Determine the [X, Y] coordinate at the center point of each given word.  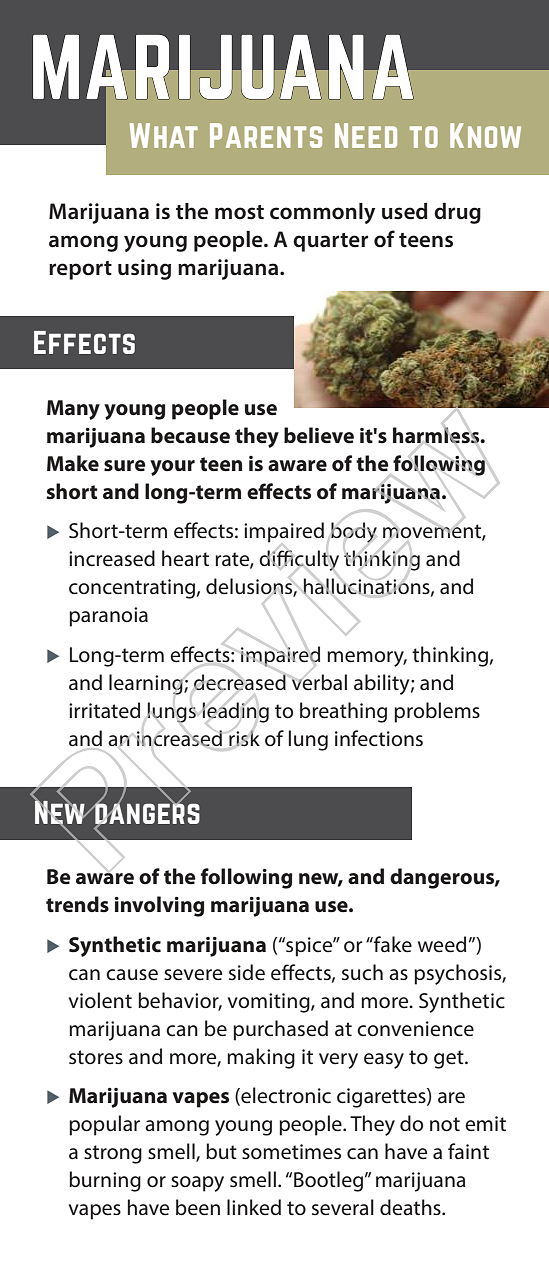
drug [457, 213]
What [164, 135]
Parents [266, 135]
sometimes [291, 1152]
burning [105, 1181]
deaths [411, 1207]
